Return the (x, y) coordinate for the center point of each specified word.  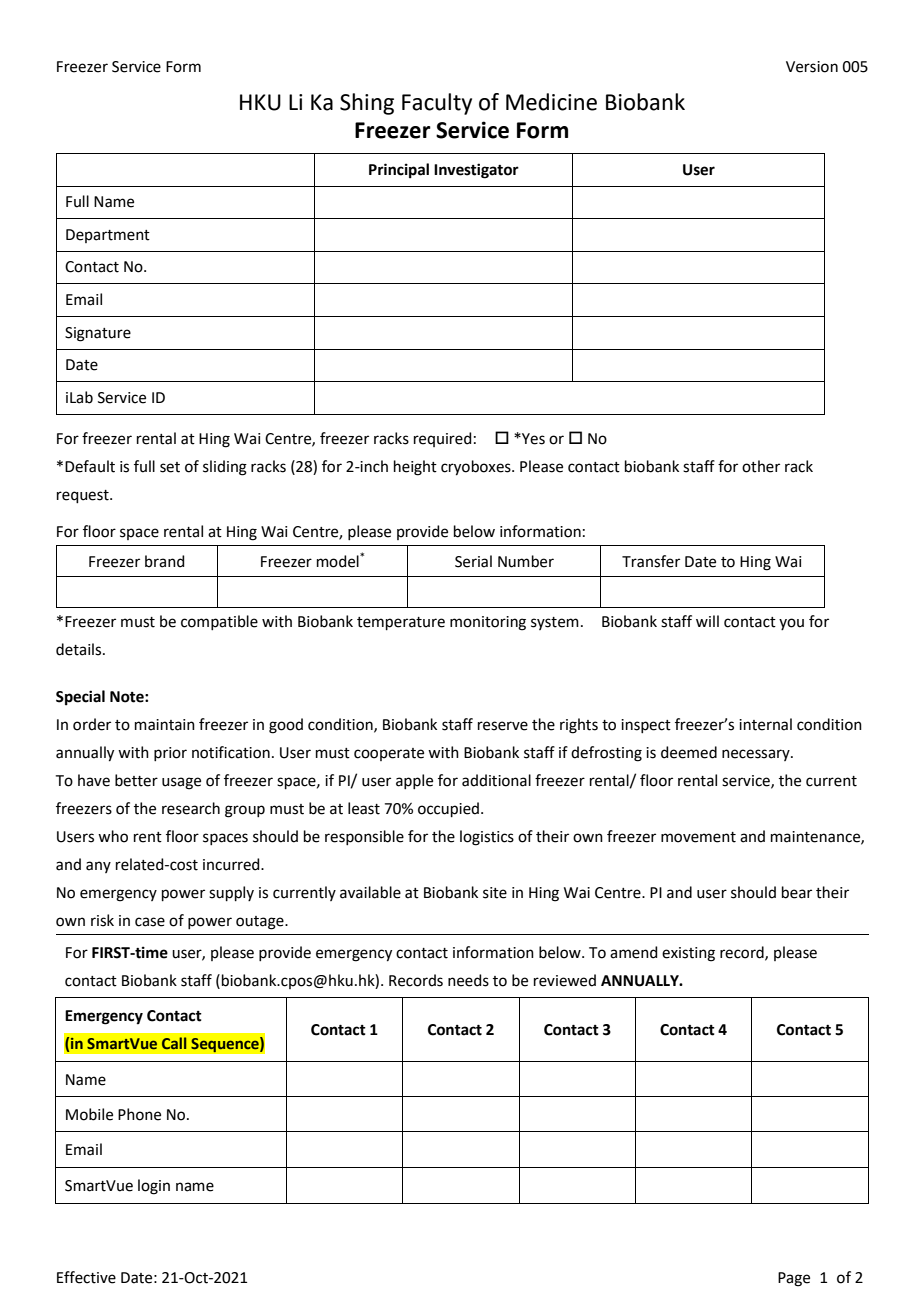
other (761, 466)
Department (108, 236)
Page (794, 1279)
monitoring (488, 623)
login (154, 1187)
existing (688, 954)
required (443, 439)
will (707, 621)
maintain (165, 725)
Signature (98, 334)
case (150, 922)
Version (812, 67)
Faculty (437, 104)
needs (468, 980)
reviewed (565, 980)
